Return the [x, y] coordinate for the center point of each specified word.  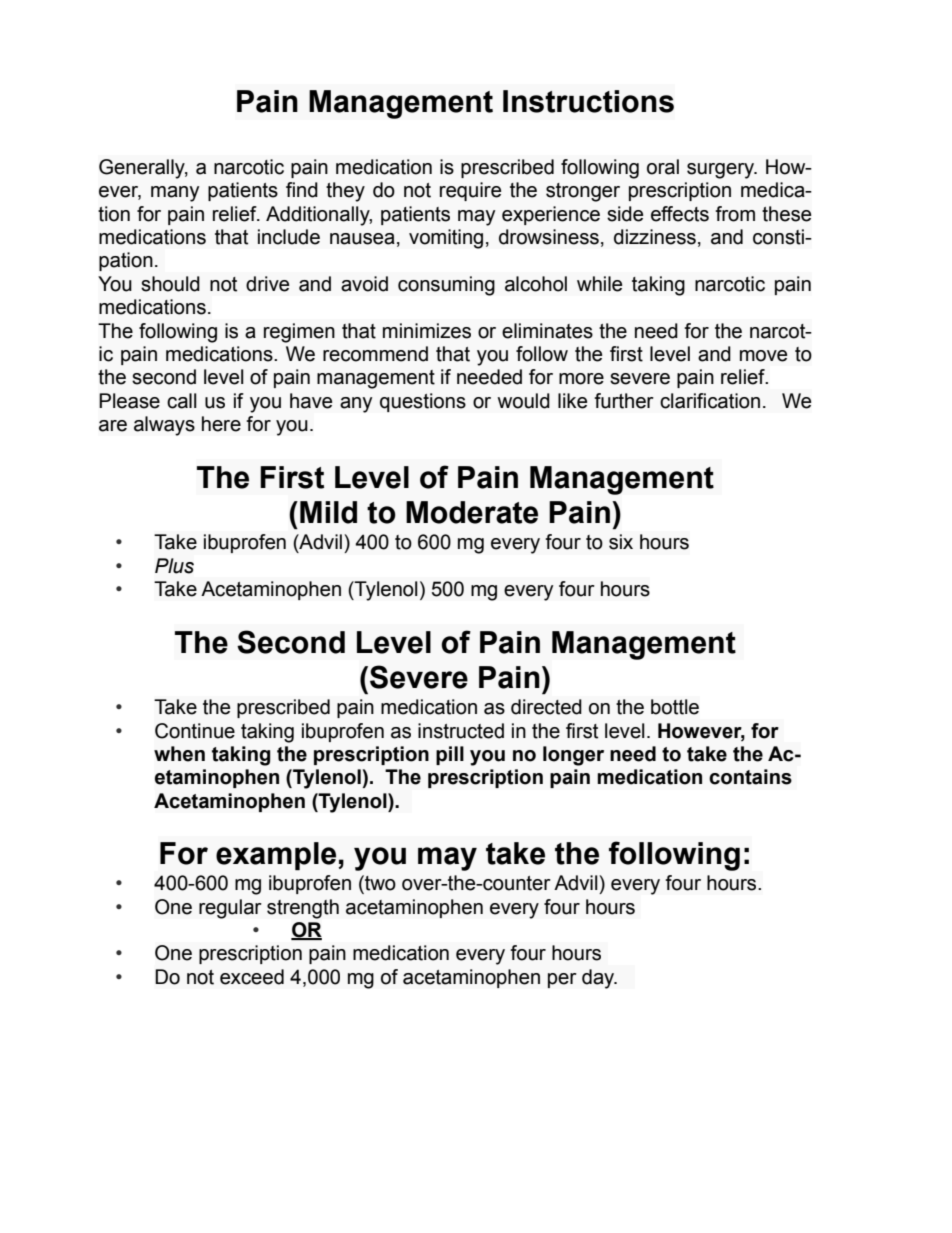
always [164, 426]
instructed [461, 731]
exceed [252, 977]
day [599, 979]
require [470, 191]
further [624, 401]
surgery [722, 171]
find [302, 190]
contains [750, 777]
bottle [675, 707]
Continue [195, 731]
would [523, 401]
